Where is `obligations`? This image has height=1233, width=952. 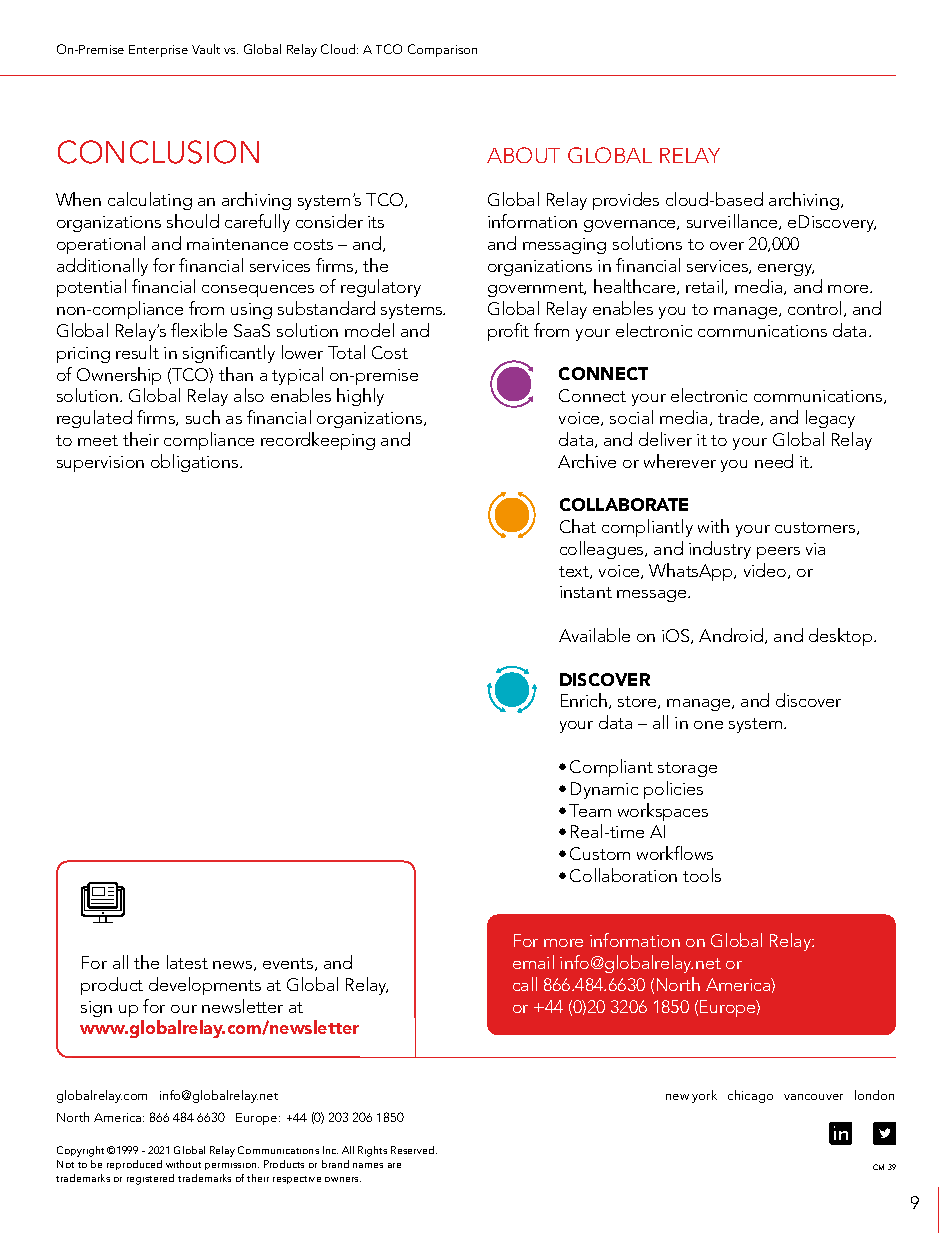 obligations is located at coordinates (196, 463).
